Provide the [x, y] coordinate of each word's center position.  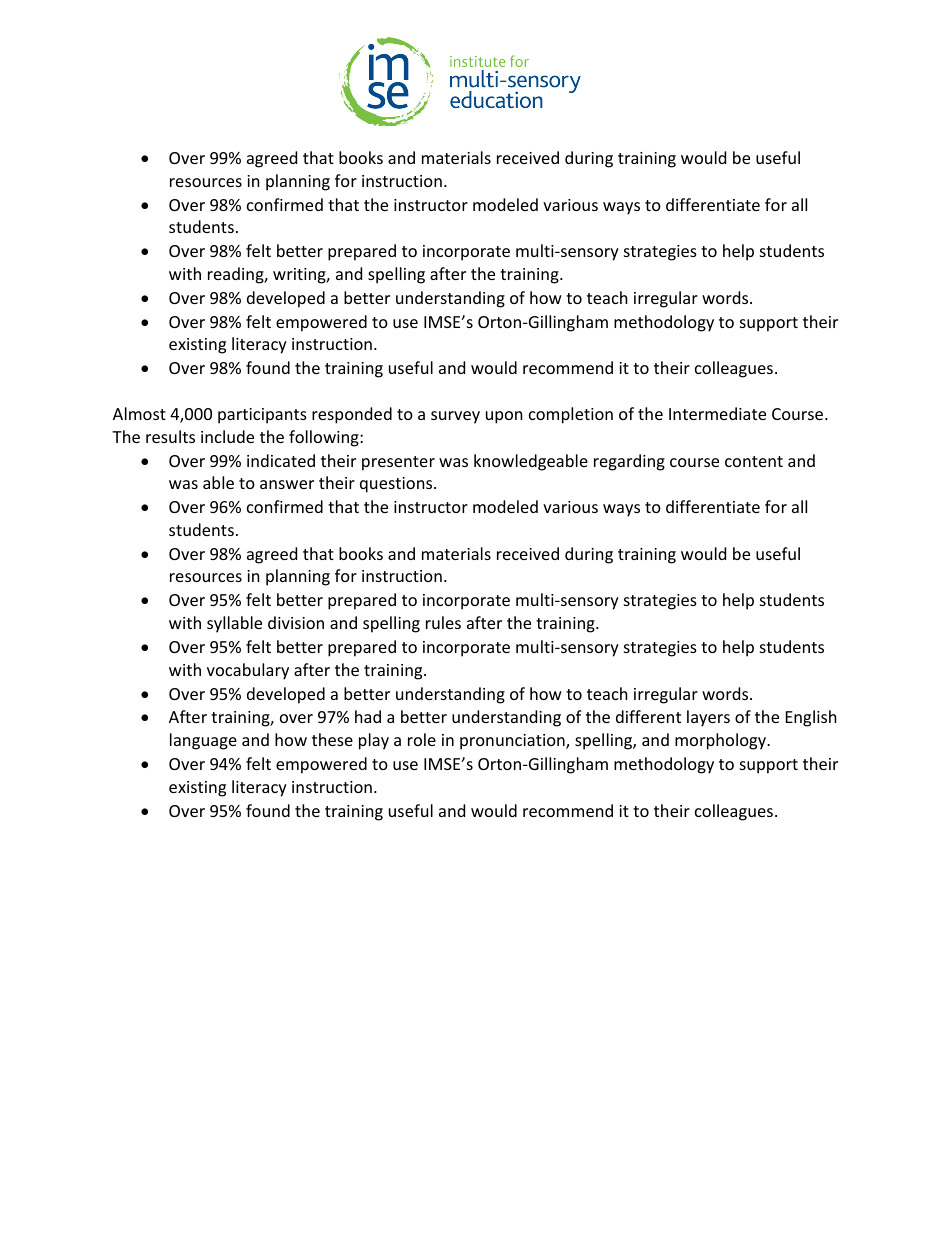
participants [262, 416]
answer [287, 484]
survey [455, 417]
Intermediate [717, 413]
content [754, 461]
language [203, 741]
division [296, 622]
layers [708, 718]
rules [443, 622]
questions [397, 485]
